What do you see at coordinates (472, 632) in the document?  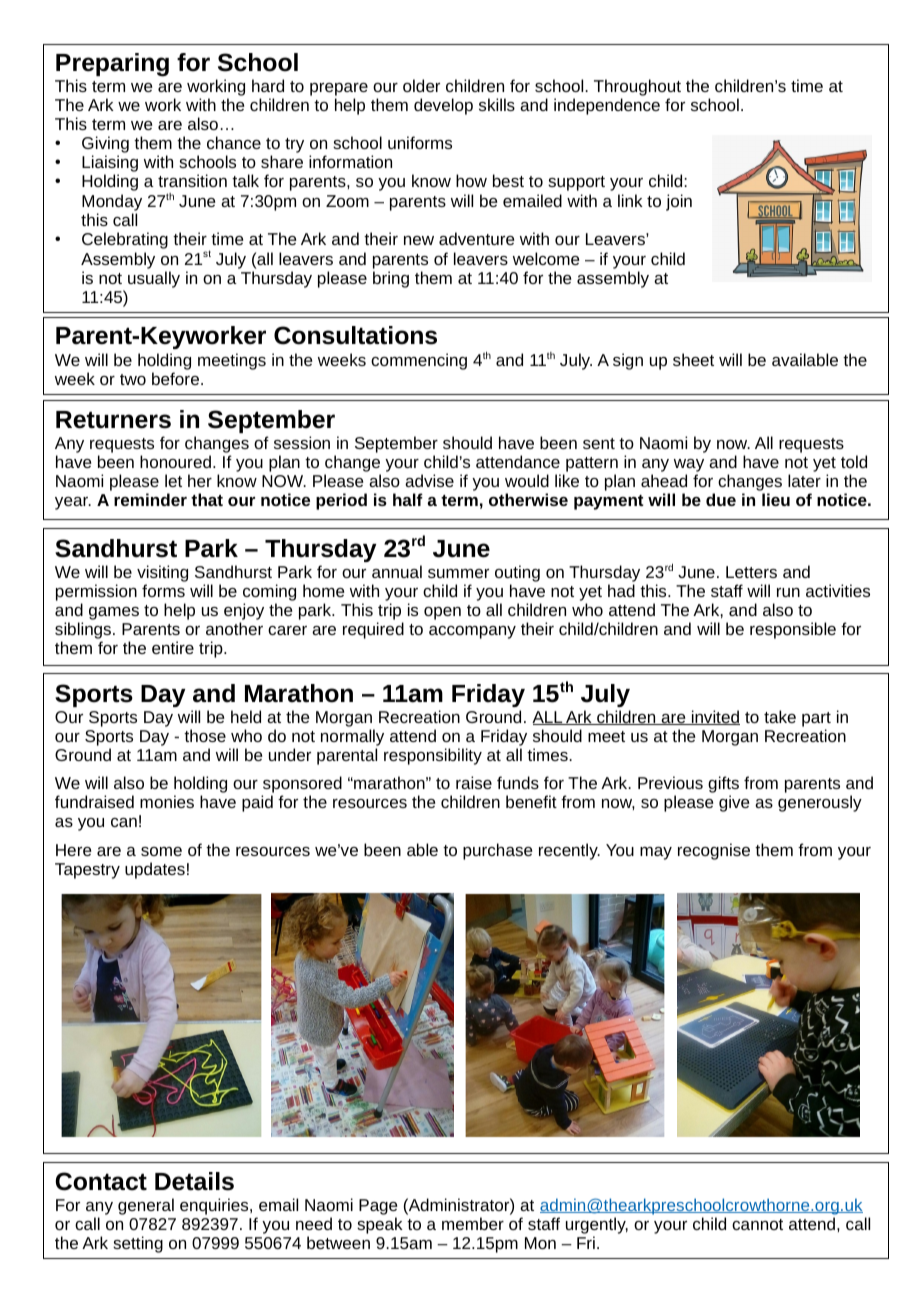 I see `accompany` at bounding box center [472, 632].
